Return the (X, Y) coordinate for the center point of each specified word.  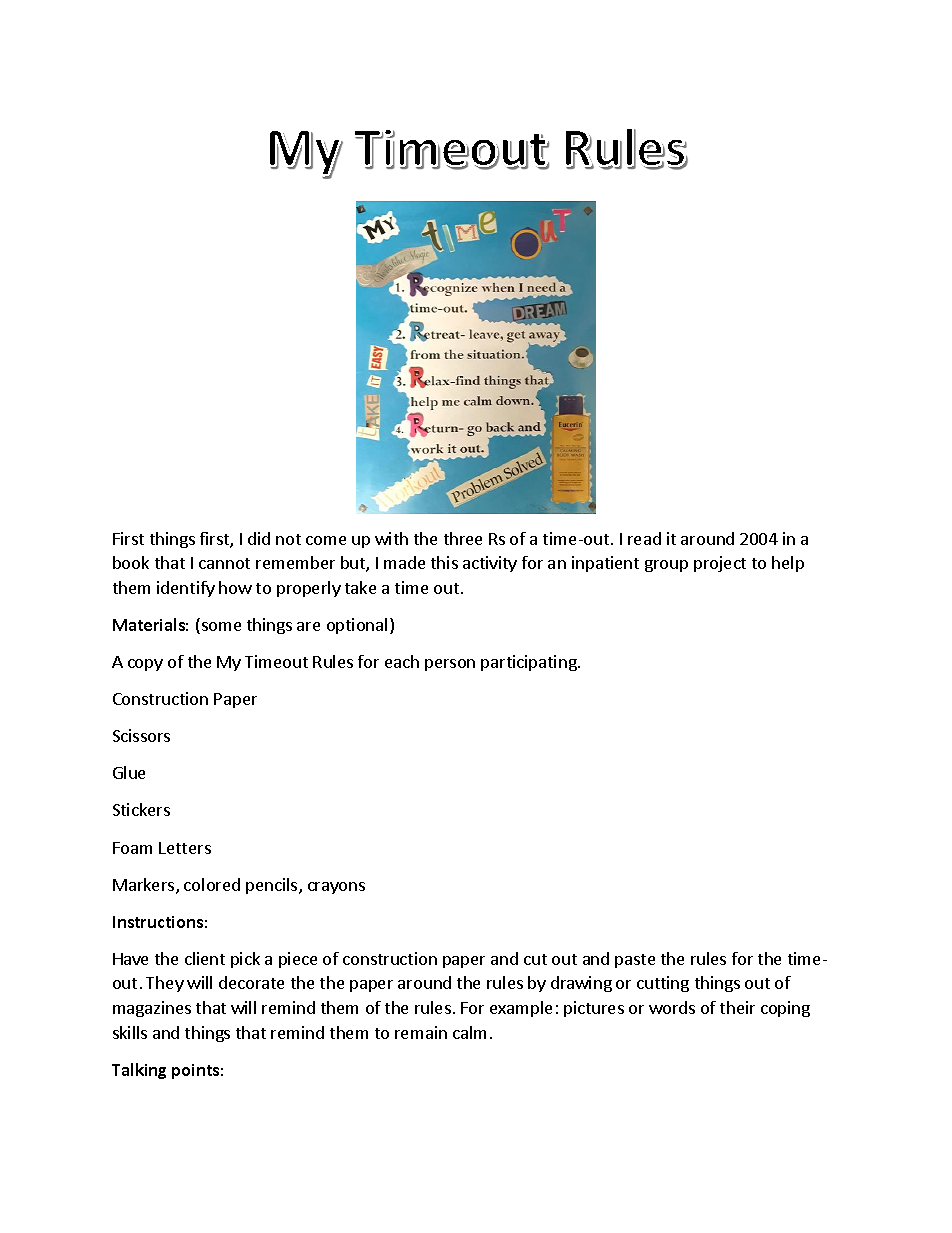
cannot (224, 563)
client (205, 958)
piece (298, 960)
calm (469, 1032)
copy (145, 665)
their (737, 1007)
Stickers (141, 809)
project (720, 564)
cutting (663, 984)
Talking (139, 1071)
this (444, 562)
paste (635, 961)
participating (530, 663)
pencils (273, 886)
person (450, 665)
